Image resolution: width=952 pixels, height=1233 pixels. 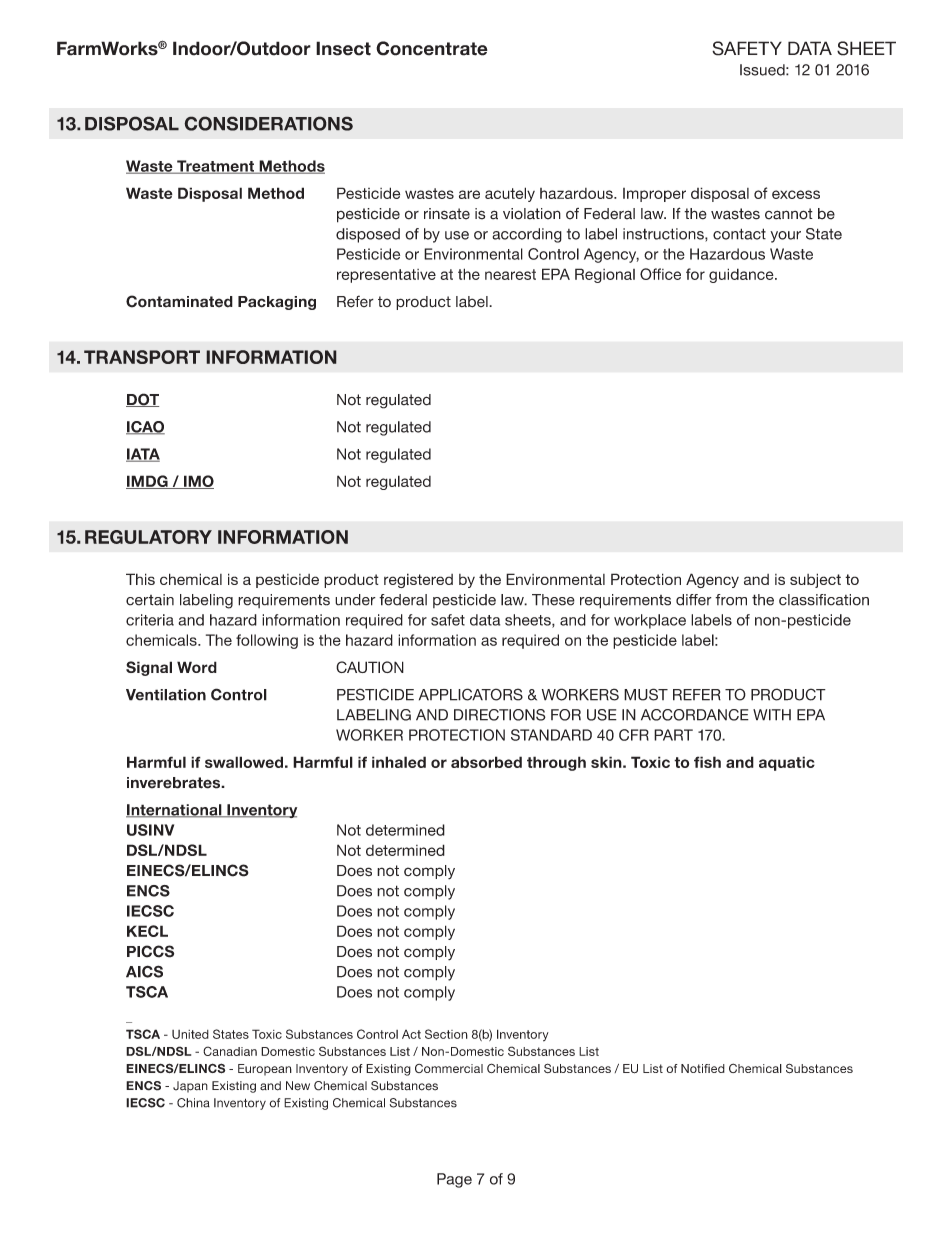 What do you see at coordinates (432, 48) in the image?
I see `Concentrate` at bounding box center [432, 48].
